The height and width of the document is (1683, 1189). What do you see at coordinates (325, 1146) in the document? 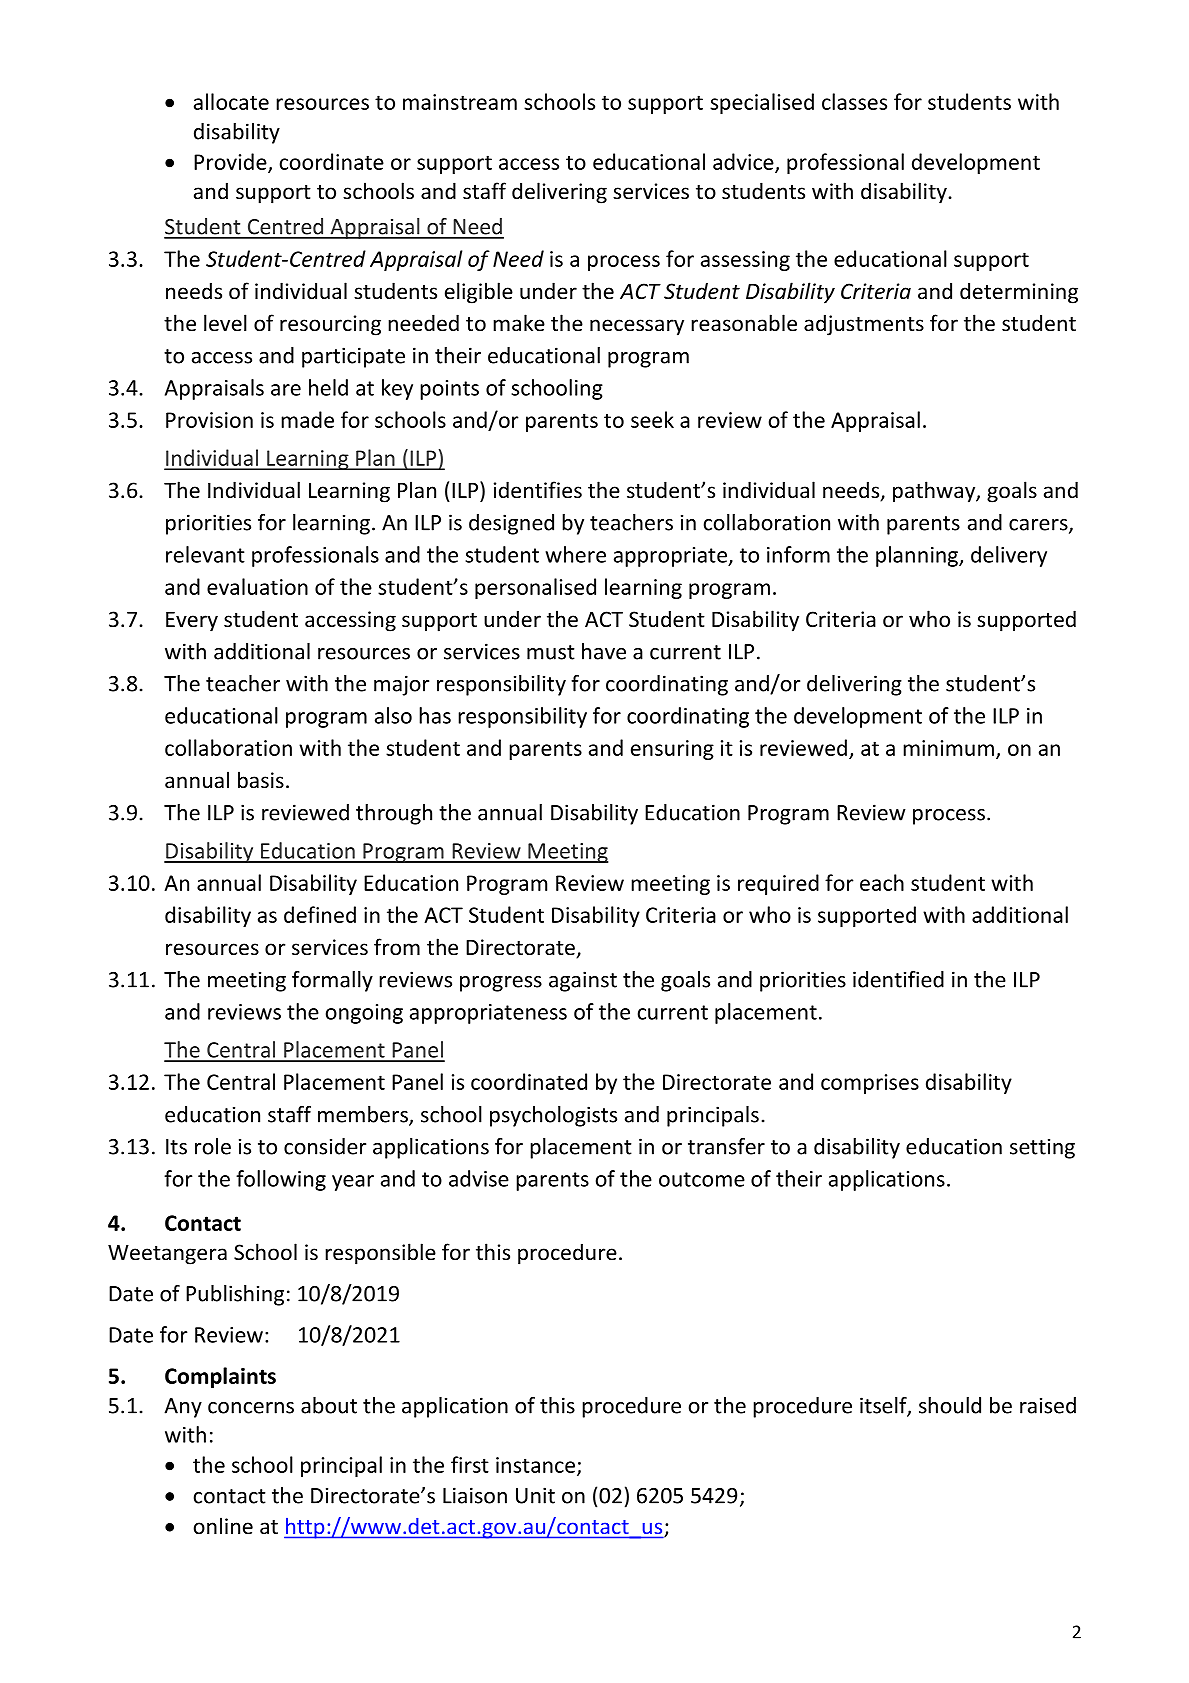
I see `consider` at bounding box center [325, 1146].
